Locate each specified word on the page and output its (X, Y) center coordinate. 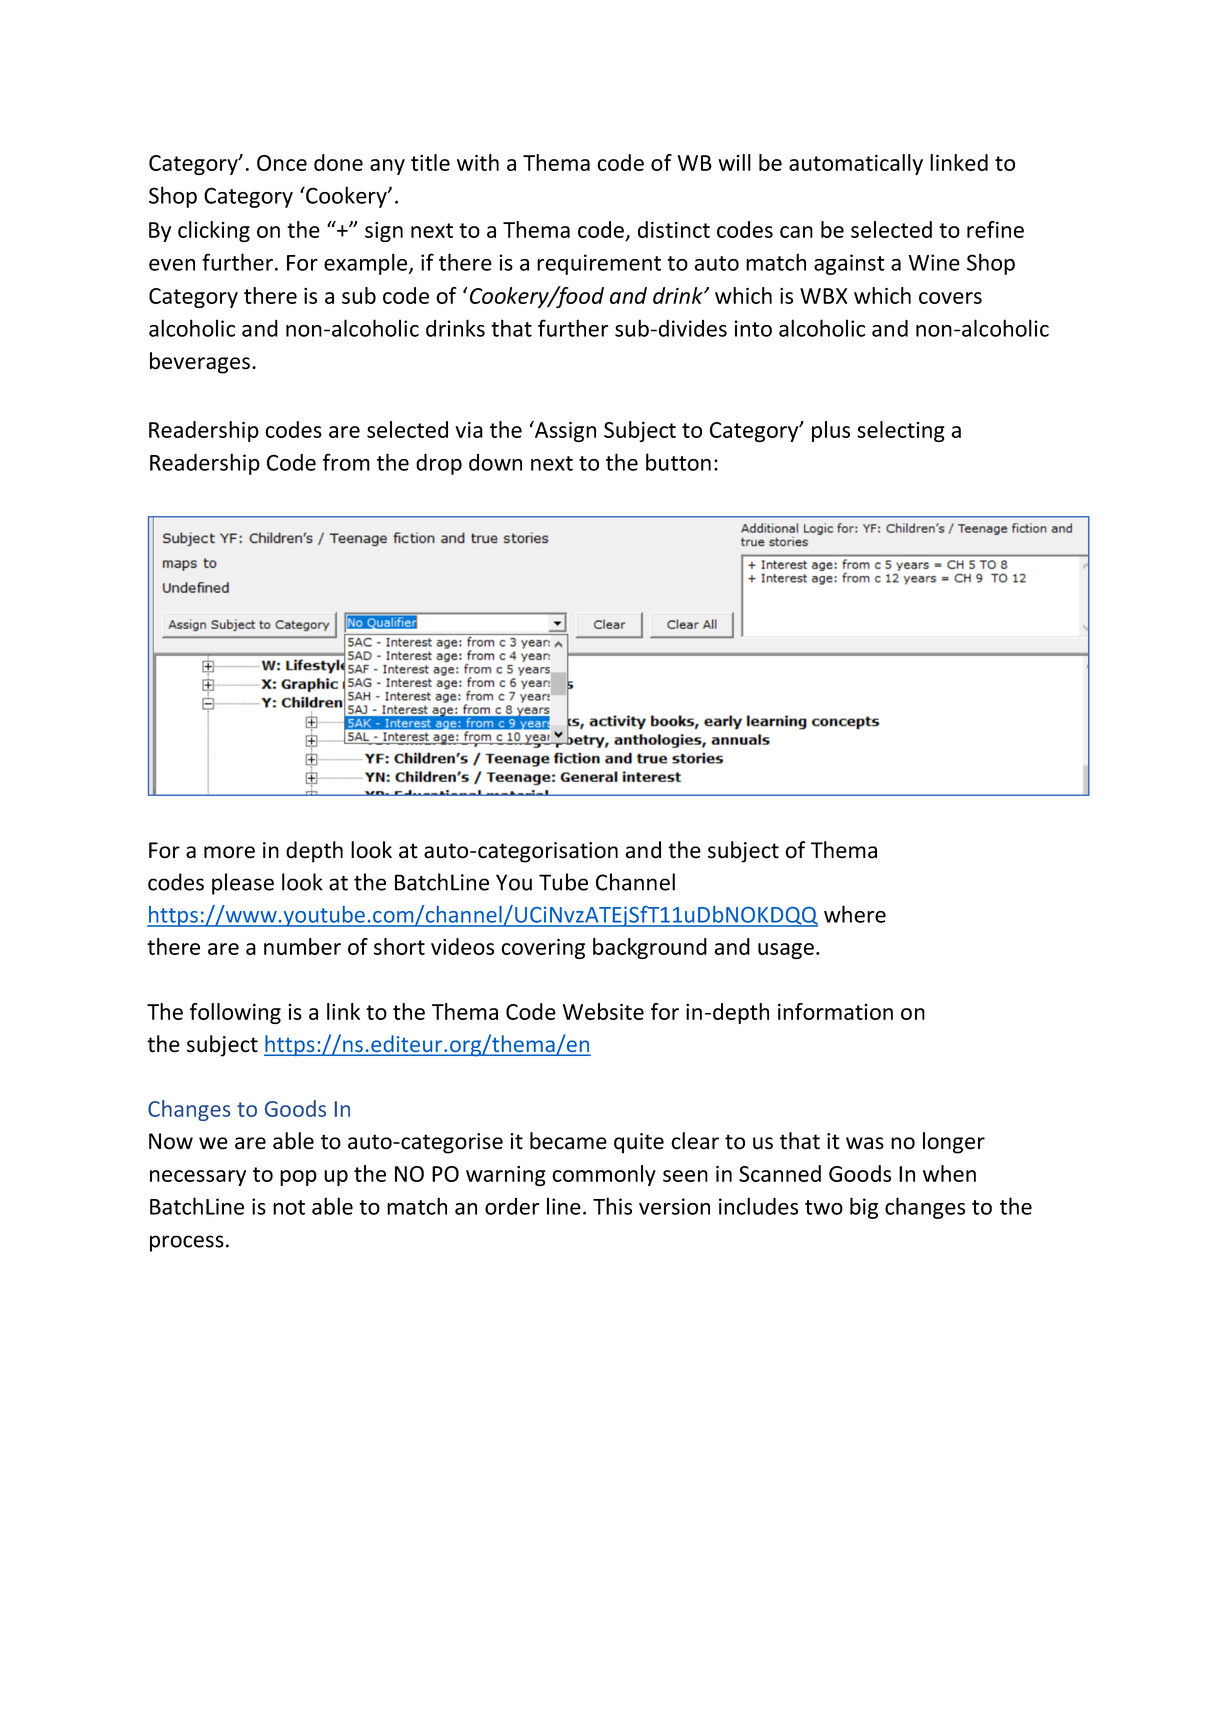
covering (543, 948)
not (289, 1207)
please (243, 884)
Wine (934, 262)
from (346, 462)
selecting (901, 431)
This (612, 1206)
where (855, 914)
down (495, 462)
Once (282, 163)
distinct (674, 229)
